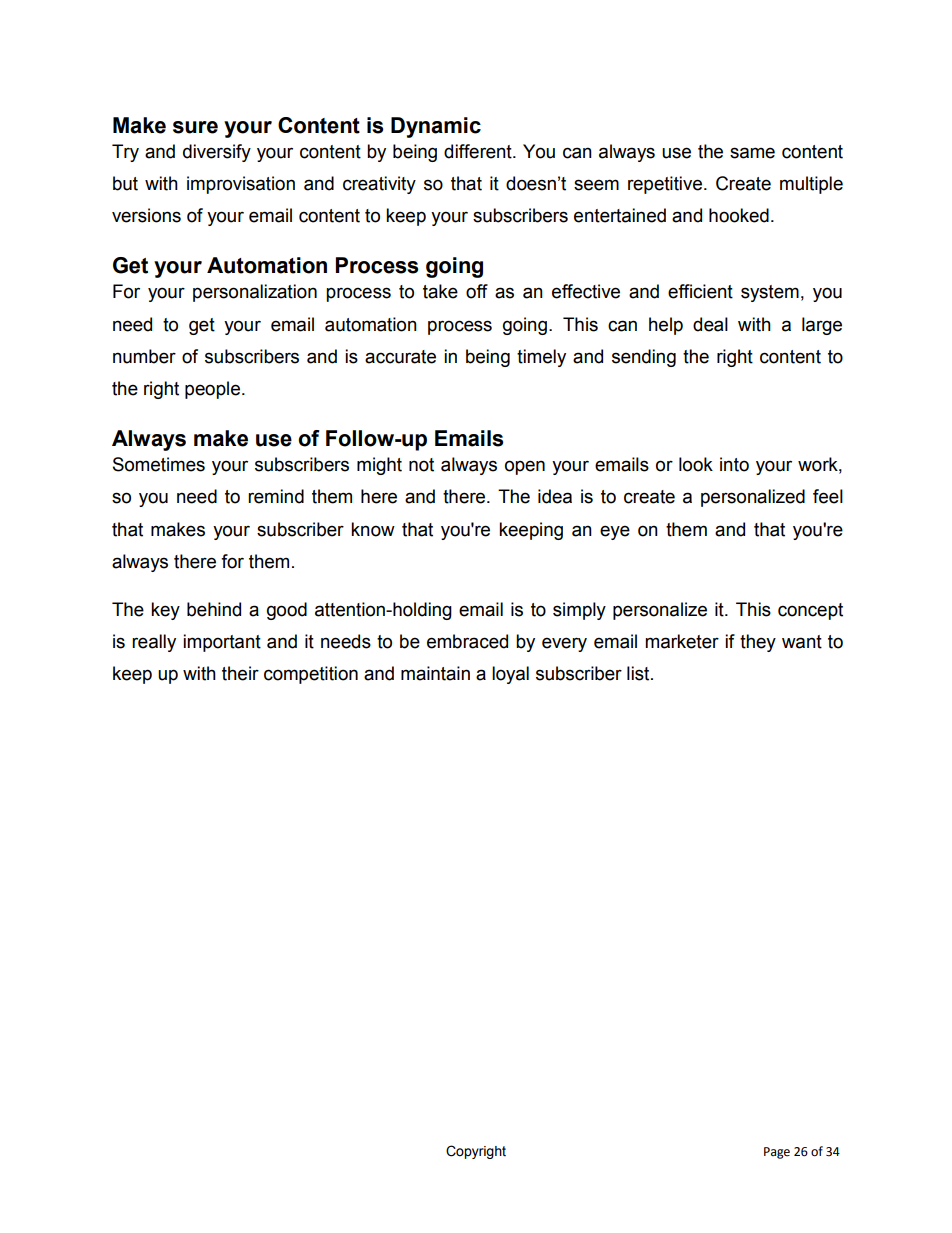 The width and height of the screenshot is (952, 1233). I want to click on list, so click(639, 673).
